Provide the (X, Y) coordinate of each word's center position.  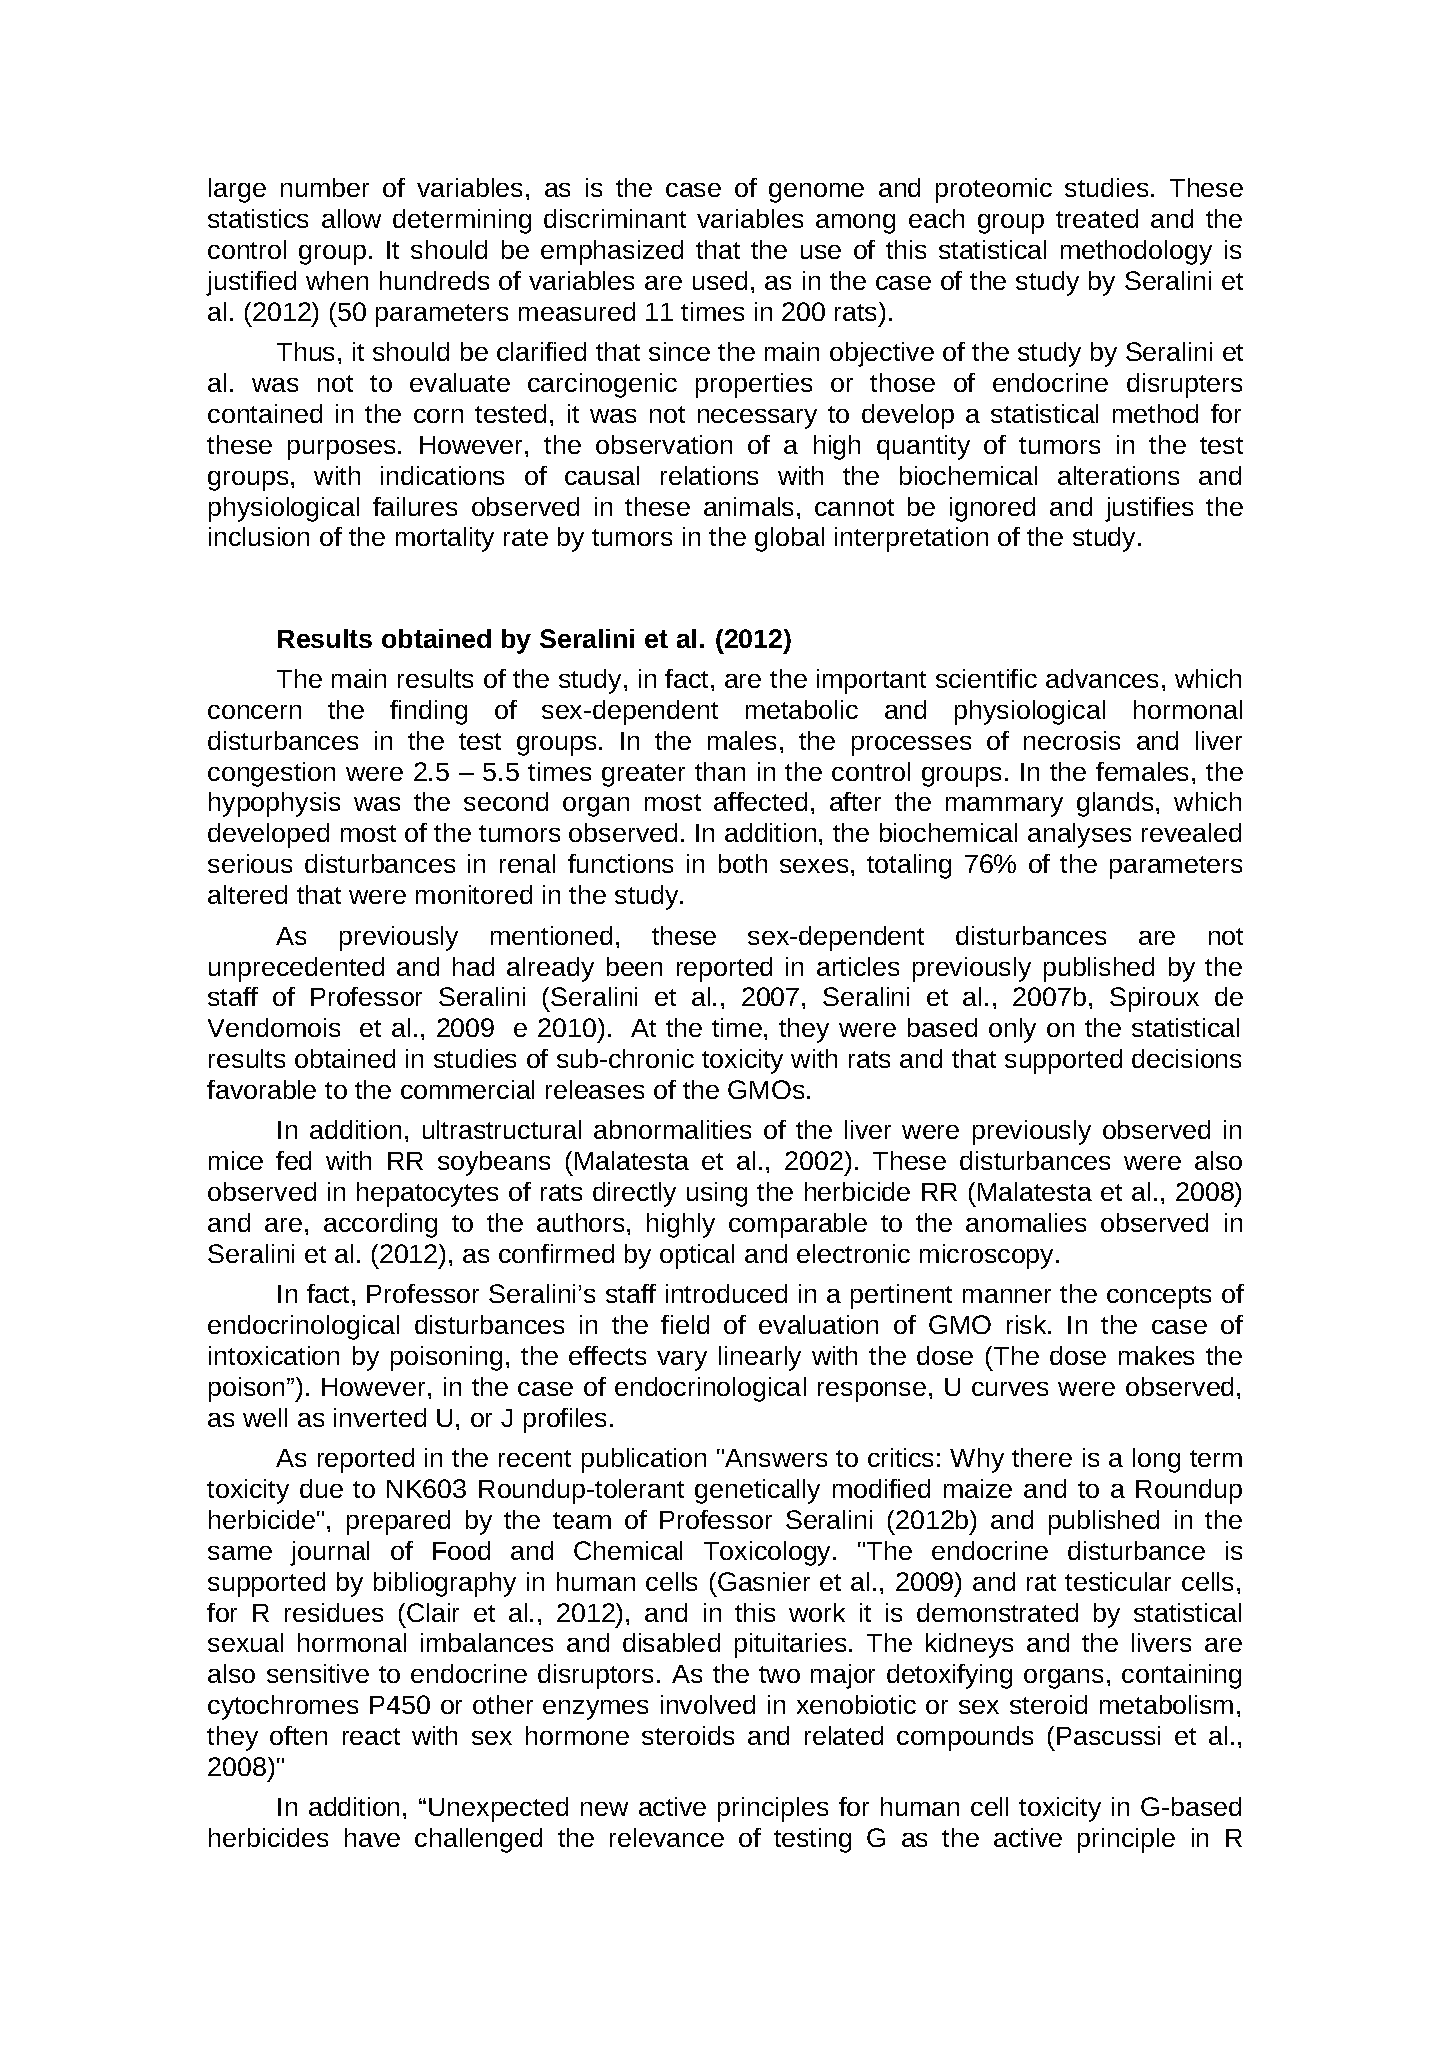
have (372, 1837)
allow (351, 218)
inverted (380, 1417)
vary (682, 1361)
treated (1097, 218)
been (634, 966)
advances (1102, 678)
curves (1010, 1389)
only (1012, 1030)
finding (428, 712)
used (720, 280)
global (789, 539)
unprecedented (296, 969)
